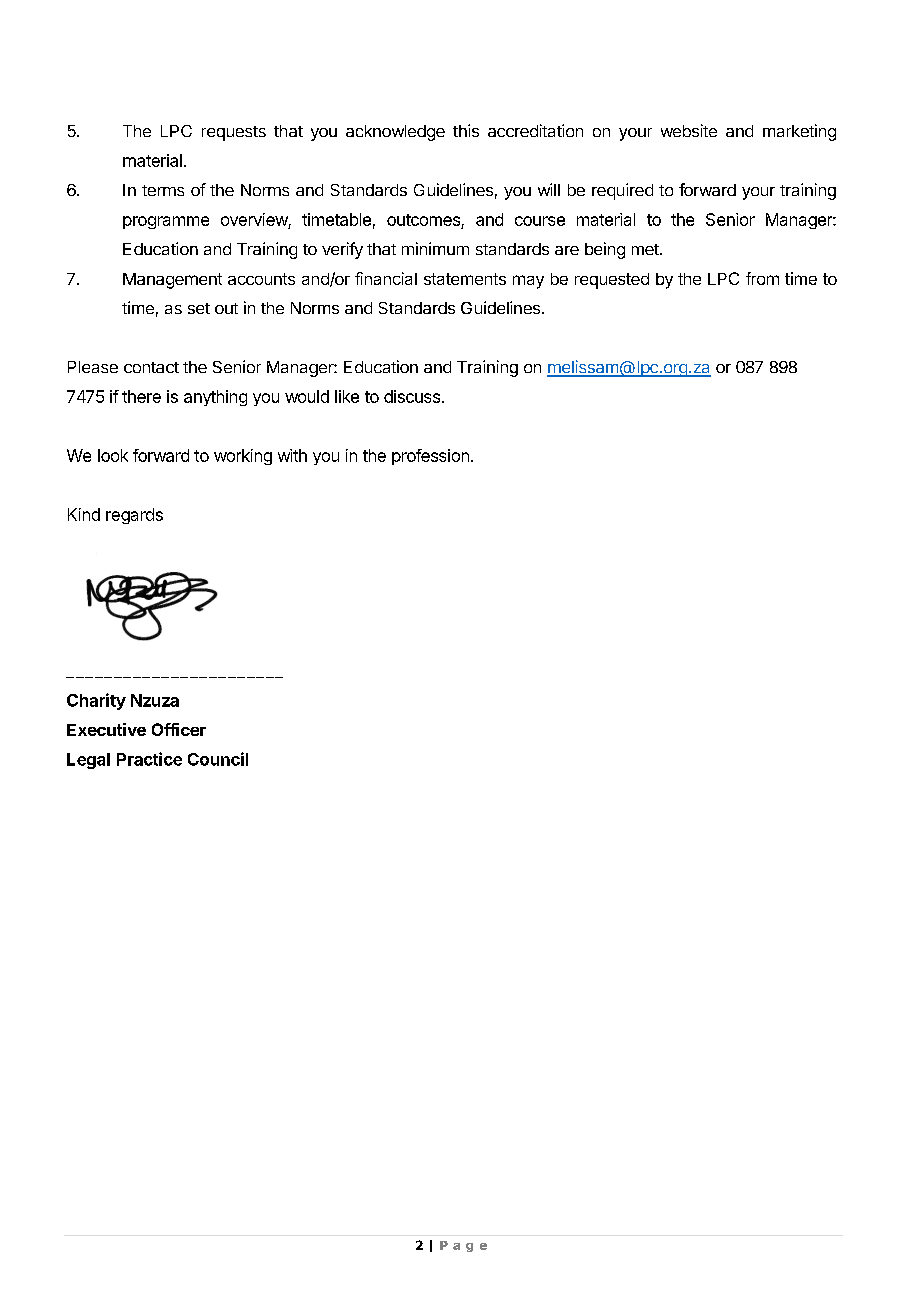 The width and height of the screenshot is (924, 1309). What do you see at coordinates (151, 367) in the screenshot?
I see `contact` at bounding box center [151, 367].
